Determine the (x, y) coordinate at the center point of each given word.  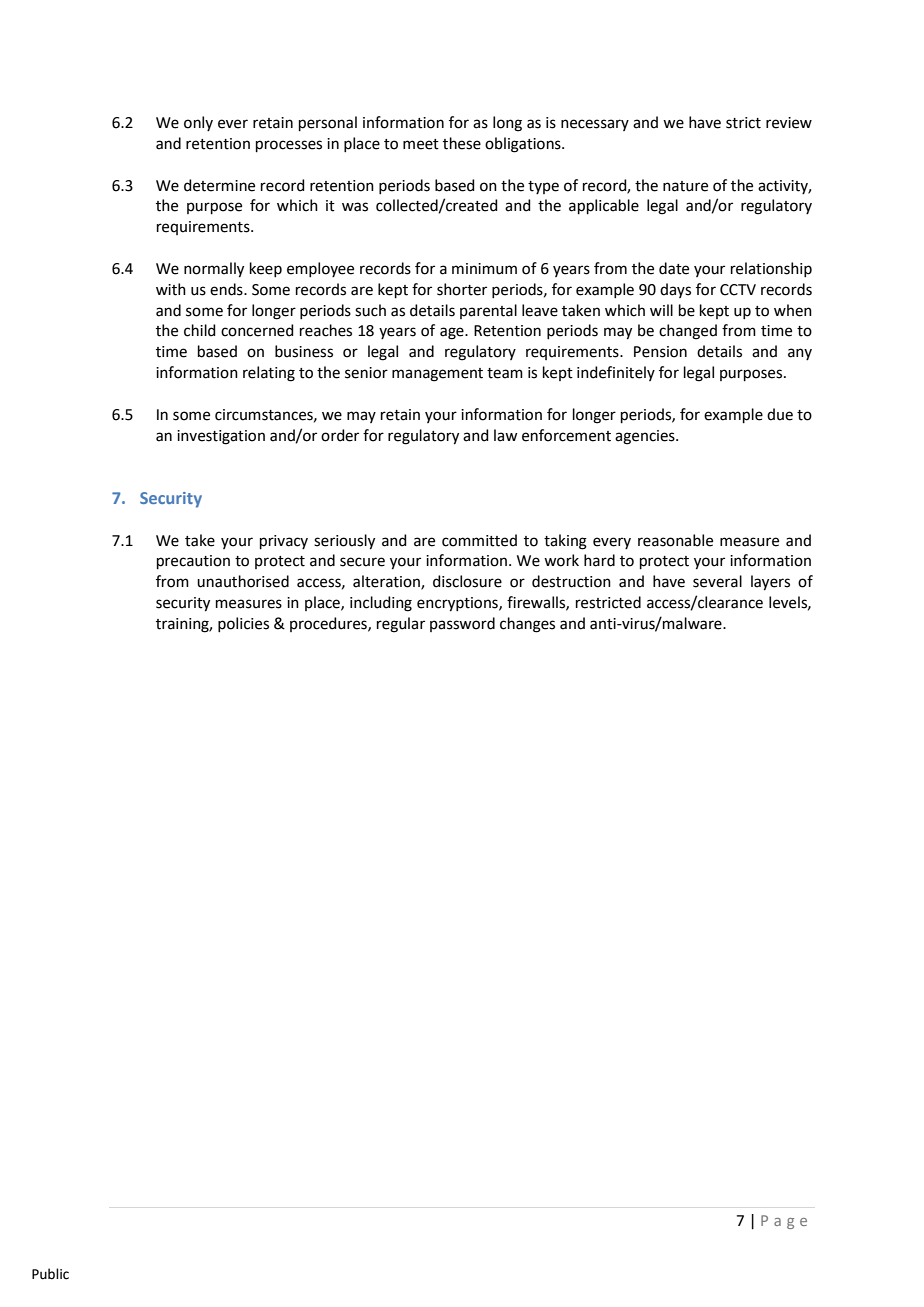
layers (770, 583)
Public (50, 1274)
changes (527, 625)
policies (243, 624)
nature (685, 186)
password (462, 624)
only (198, 123)
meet (421, 144)
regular (401, 625)
